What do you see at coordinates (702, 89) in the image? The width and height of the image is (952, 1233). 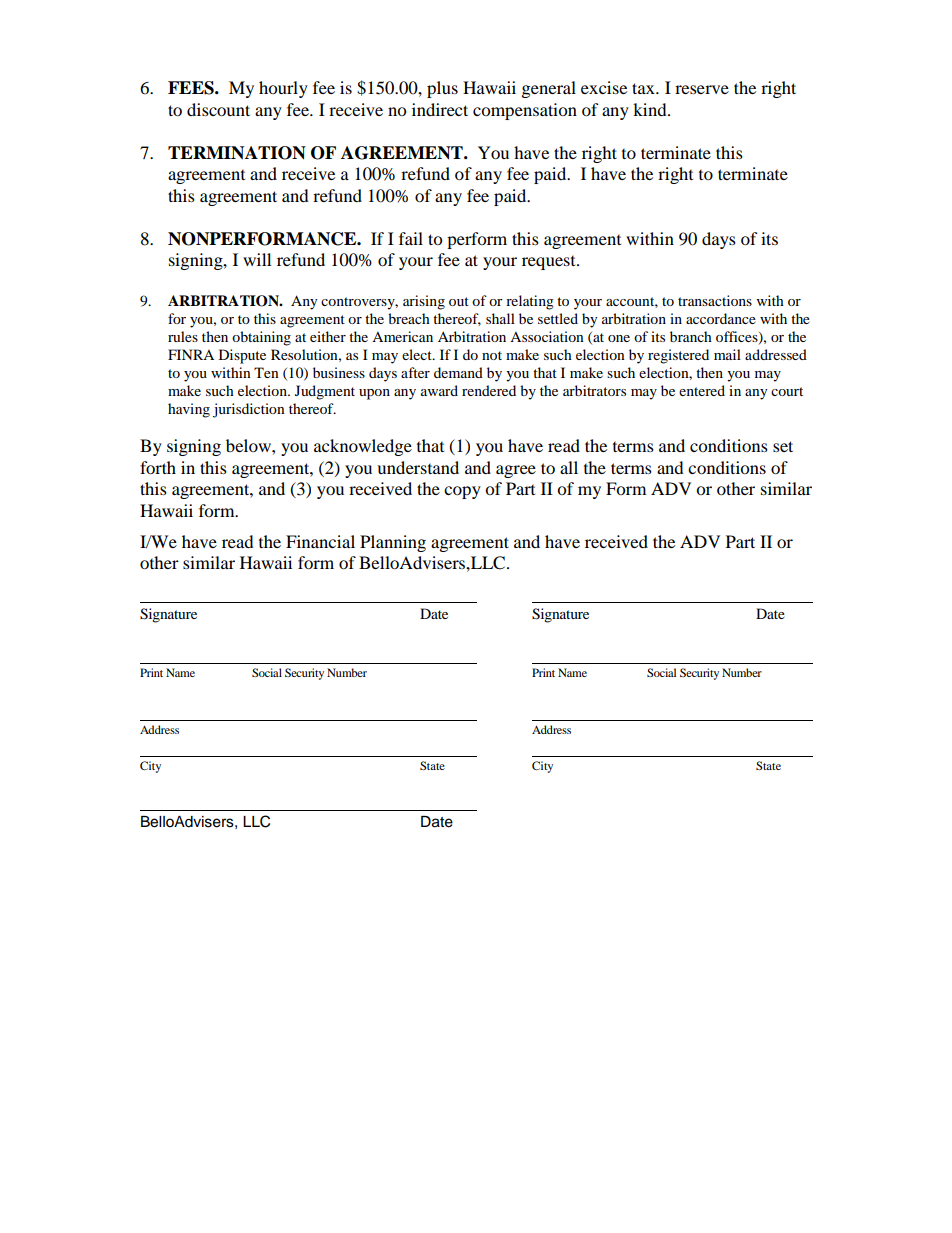 I see `reserve` at bounding box center [702, 89].
